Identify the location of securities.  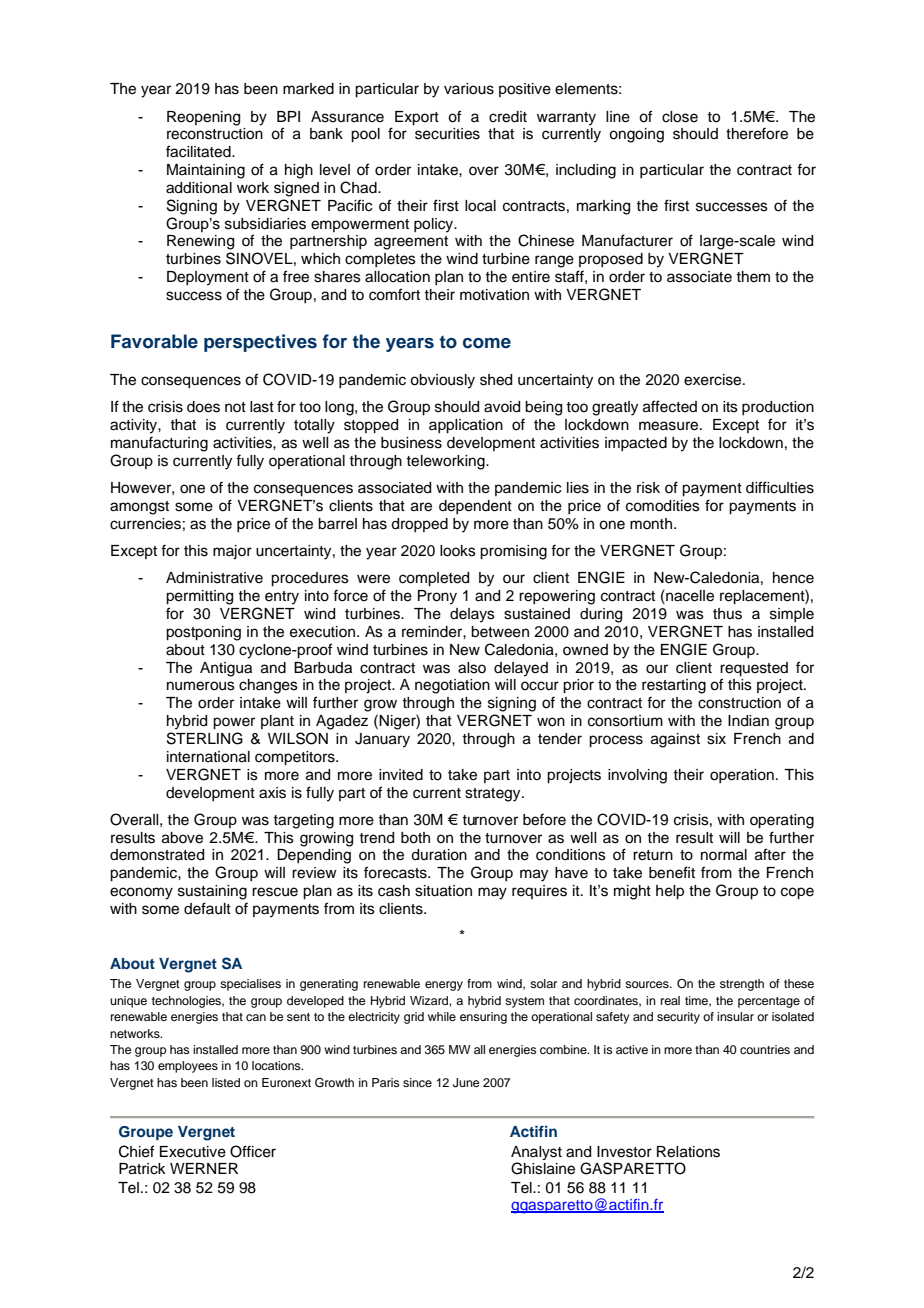
(447, 134).
